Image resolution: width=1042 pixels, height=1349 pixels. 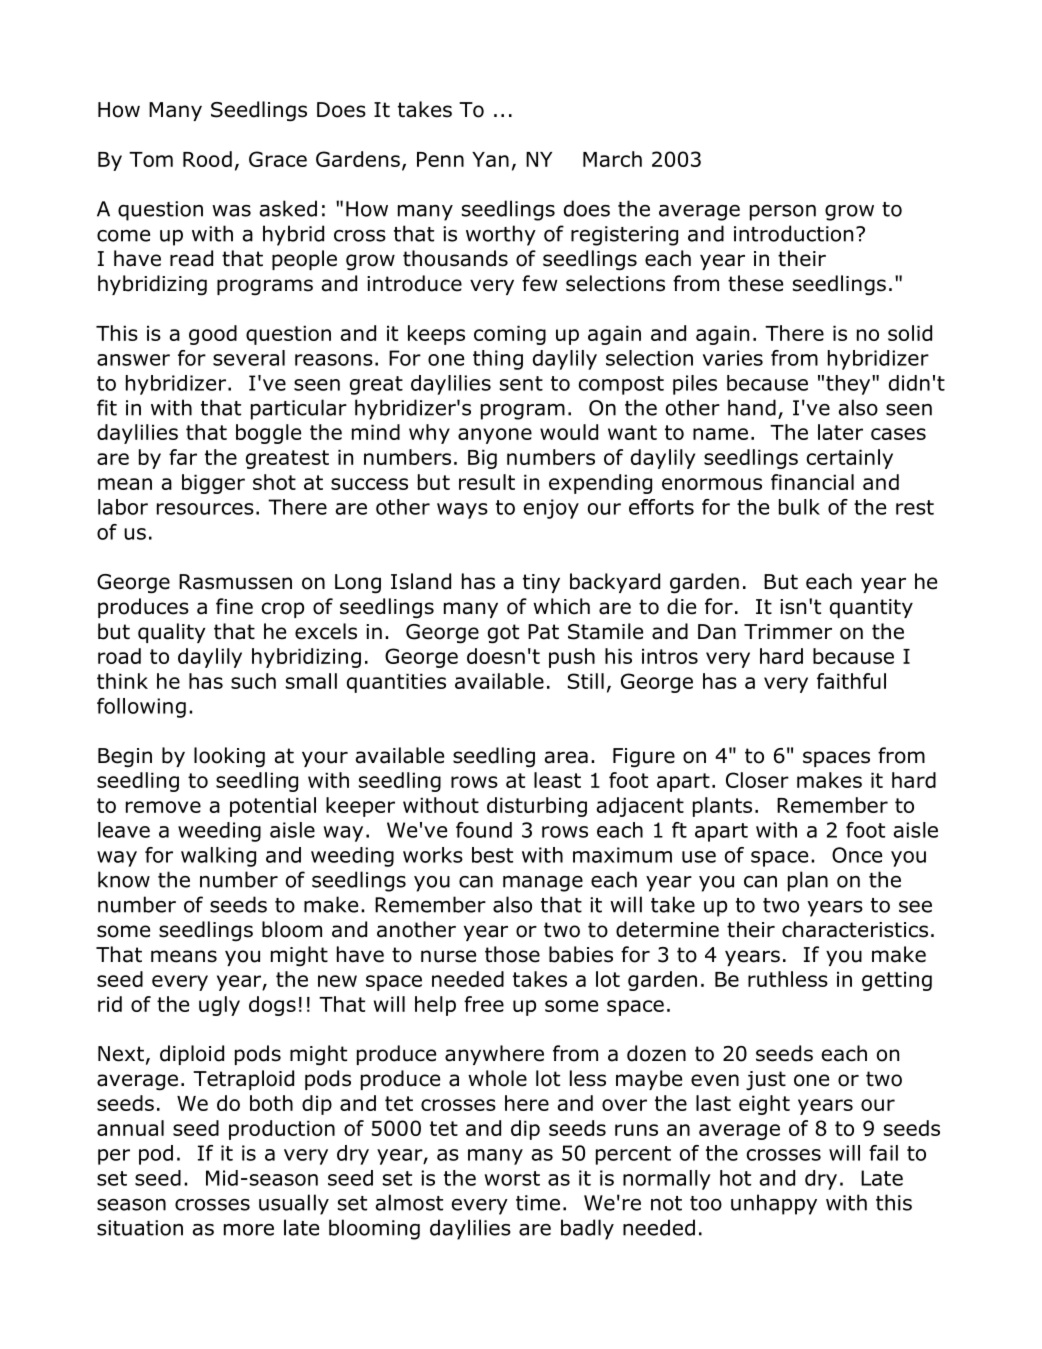 What do you see at coordinates (799, 507) in the image?
I see `bulk` at bounding box center [799, 507].
